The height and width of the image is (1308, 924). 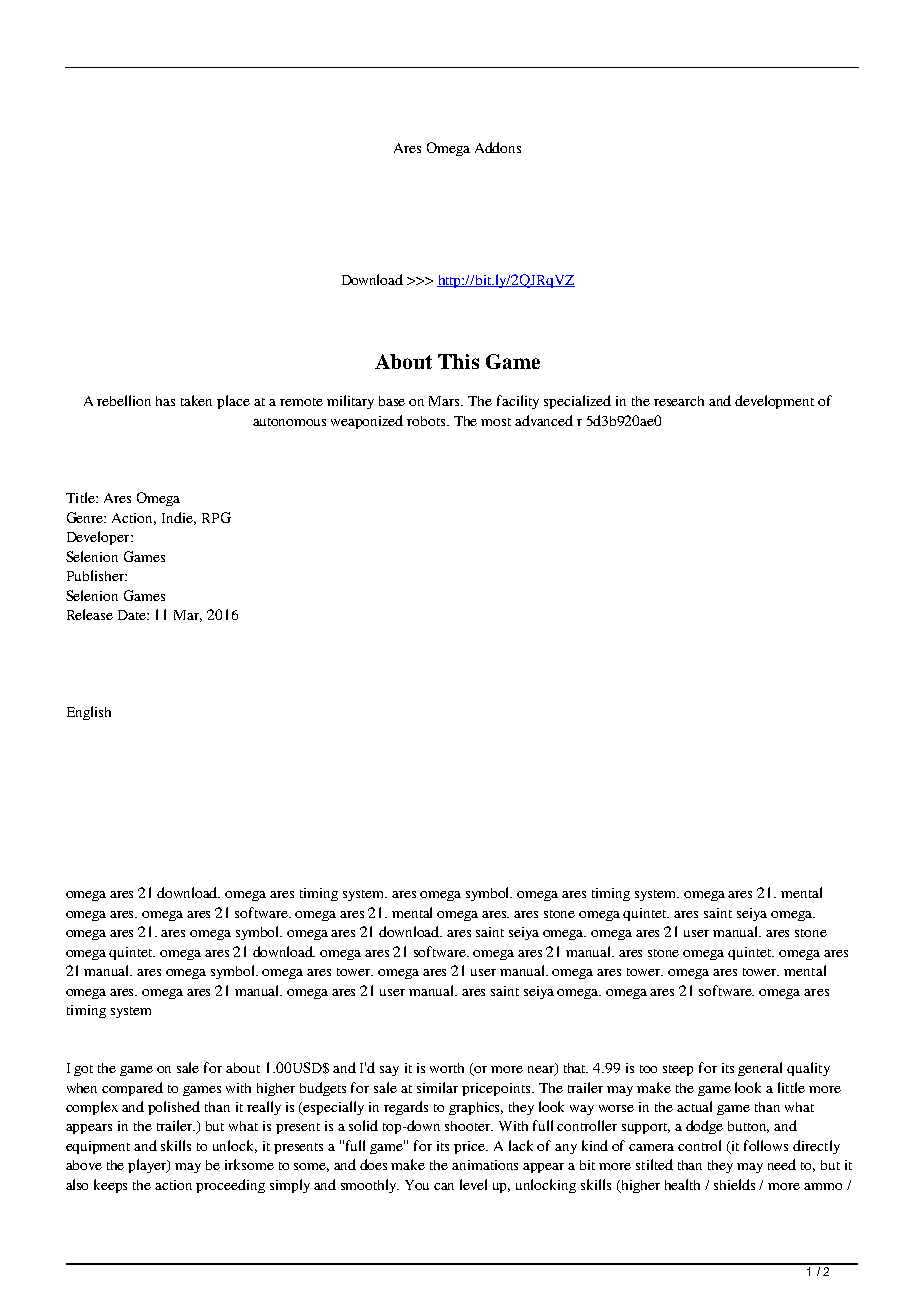 I want to click on development, so click(x=774, y=402).
